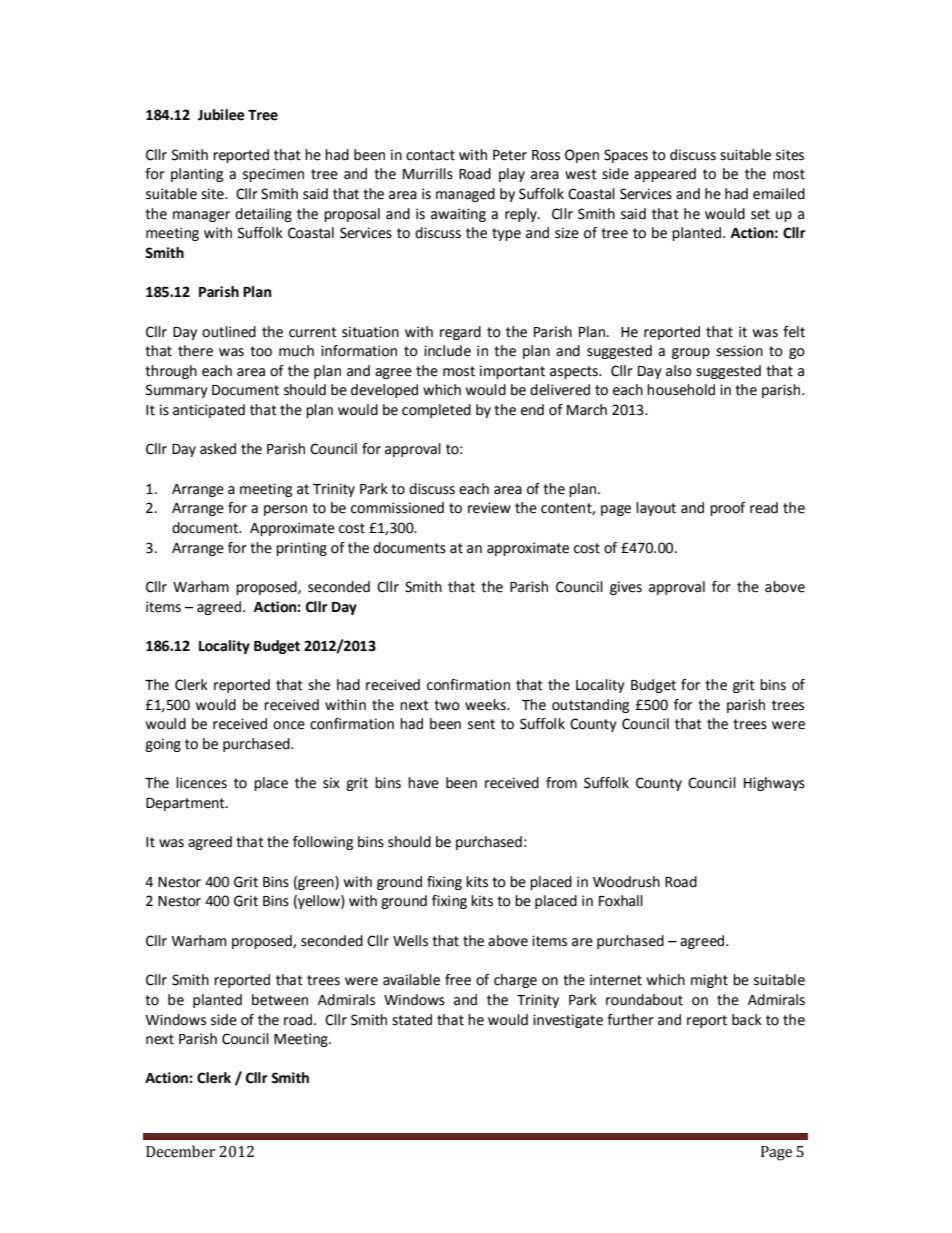 The image size is (952, 1233). Describe the element at coordinates (774, 784) in the screenshot. I see `Highways` at that location.
